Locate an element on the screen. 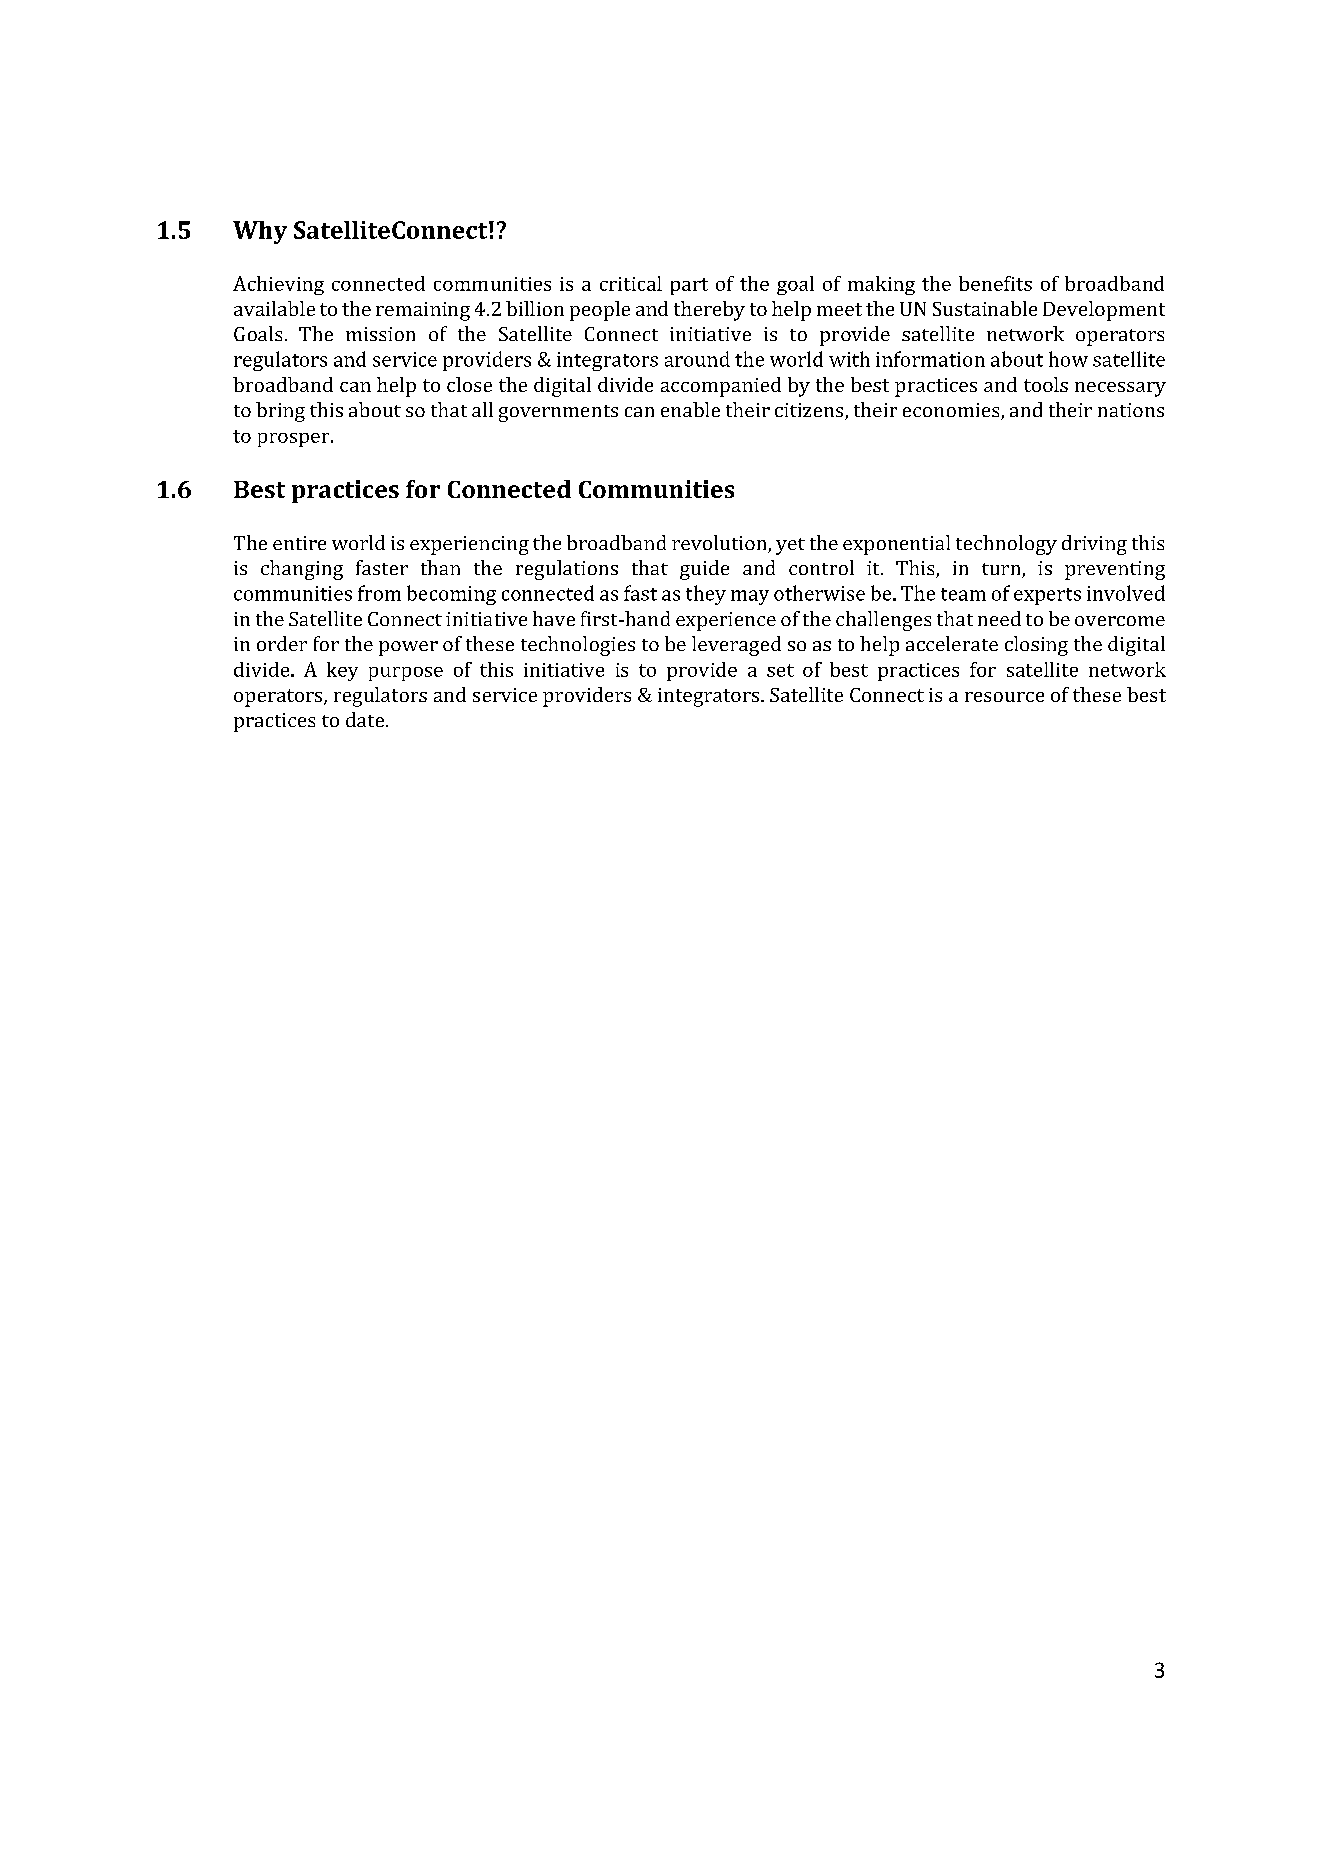 The width and height of the screenshot is (1320, 1868). enable is located at coordinates (690, 409).
